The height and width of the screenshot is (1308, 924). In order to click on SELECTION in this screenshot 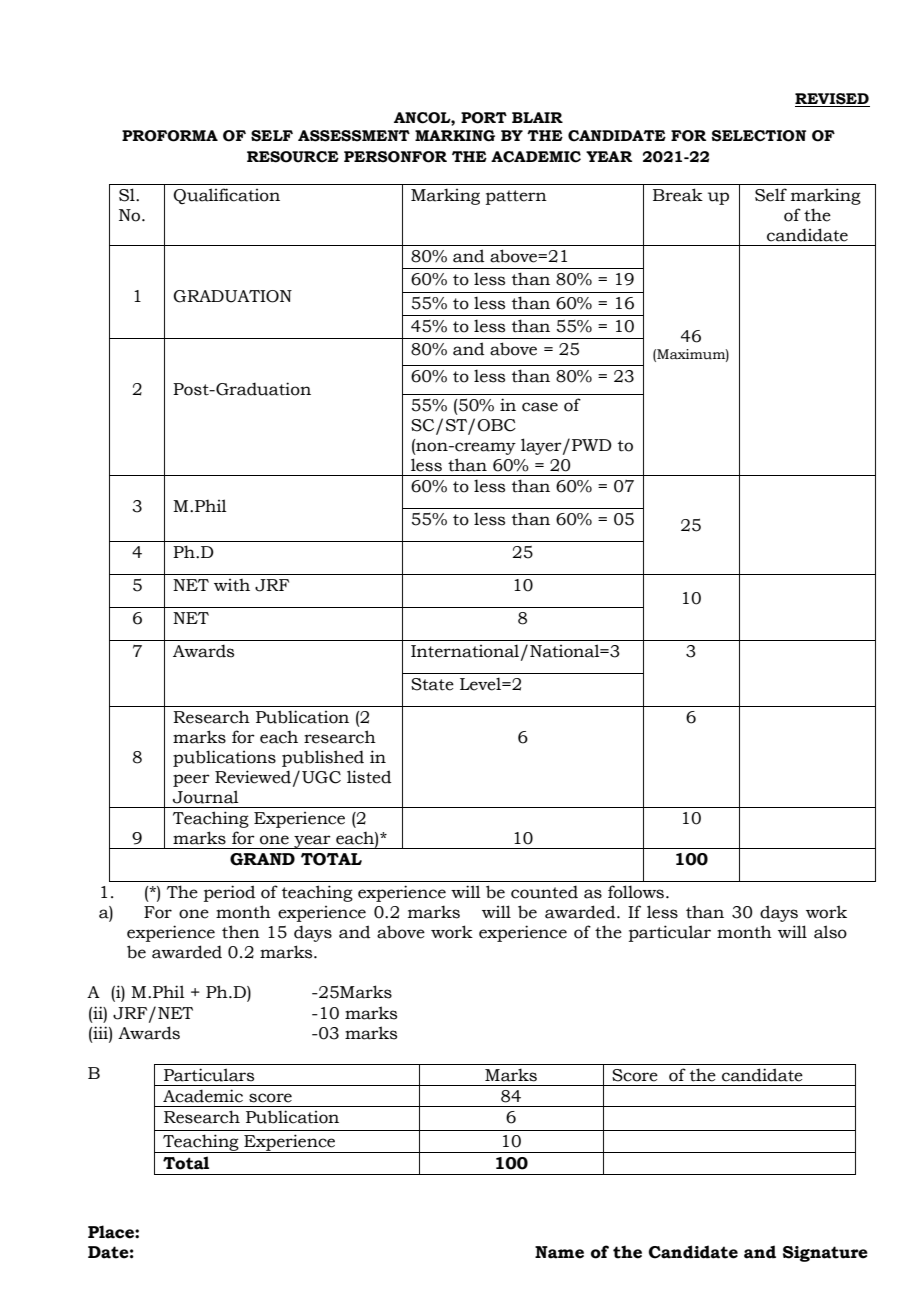, I will do `click(759, 136)`.
